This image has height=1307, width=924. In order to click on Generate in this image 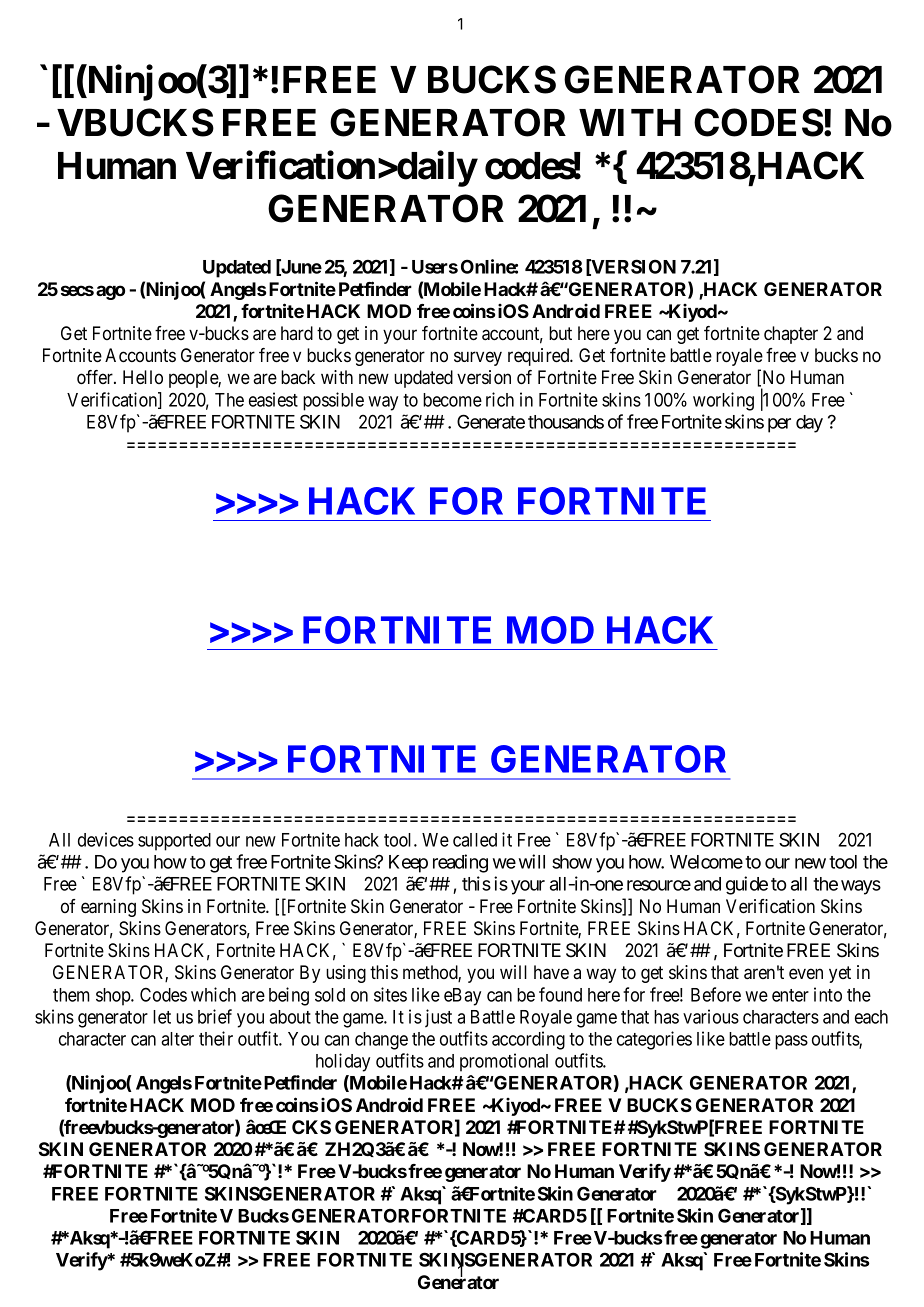, I will do `click(491, 421)`.
